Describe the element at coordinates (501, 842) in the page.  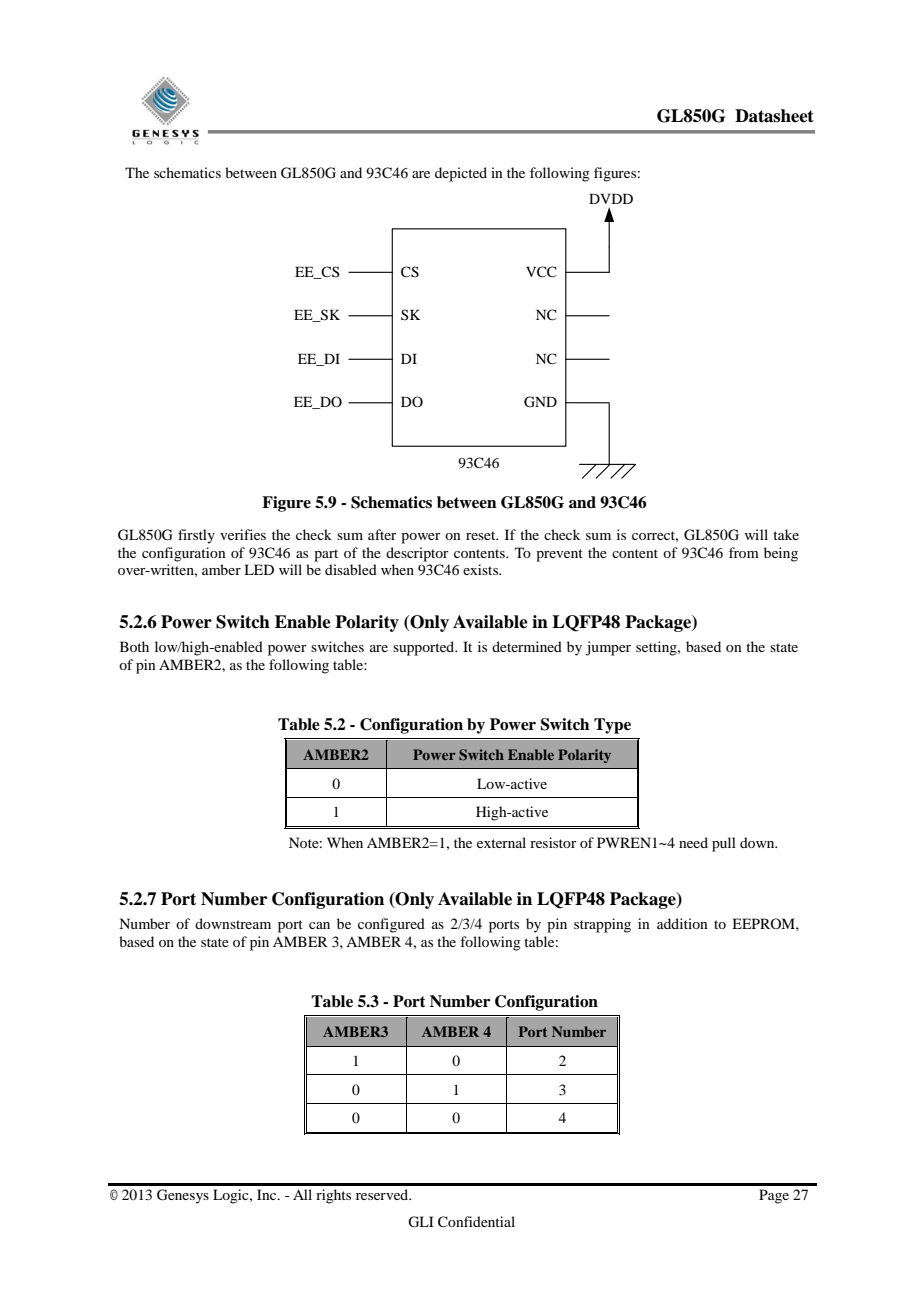
I see `external` at that location.
